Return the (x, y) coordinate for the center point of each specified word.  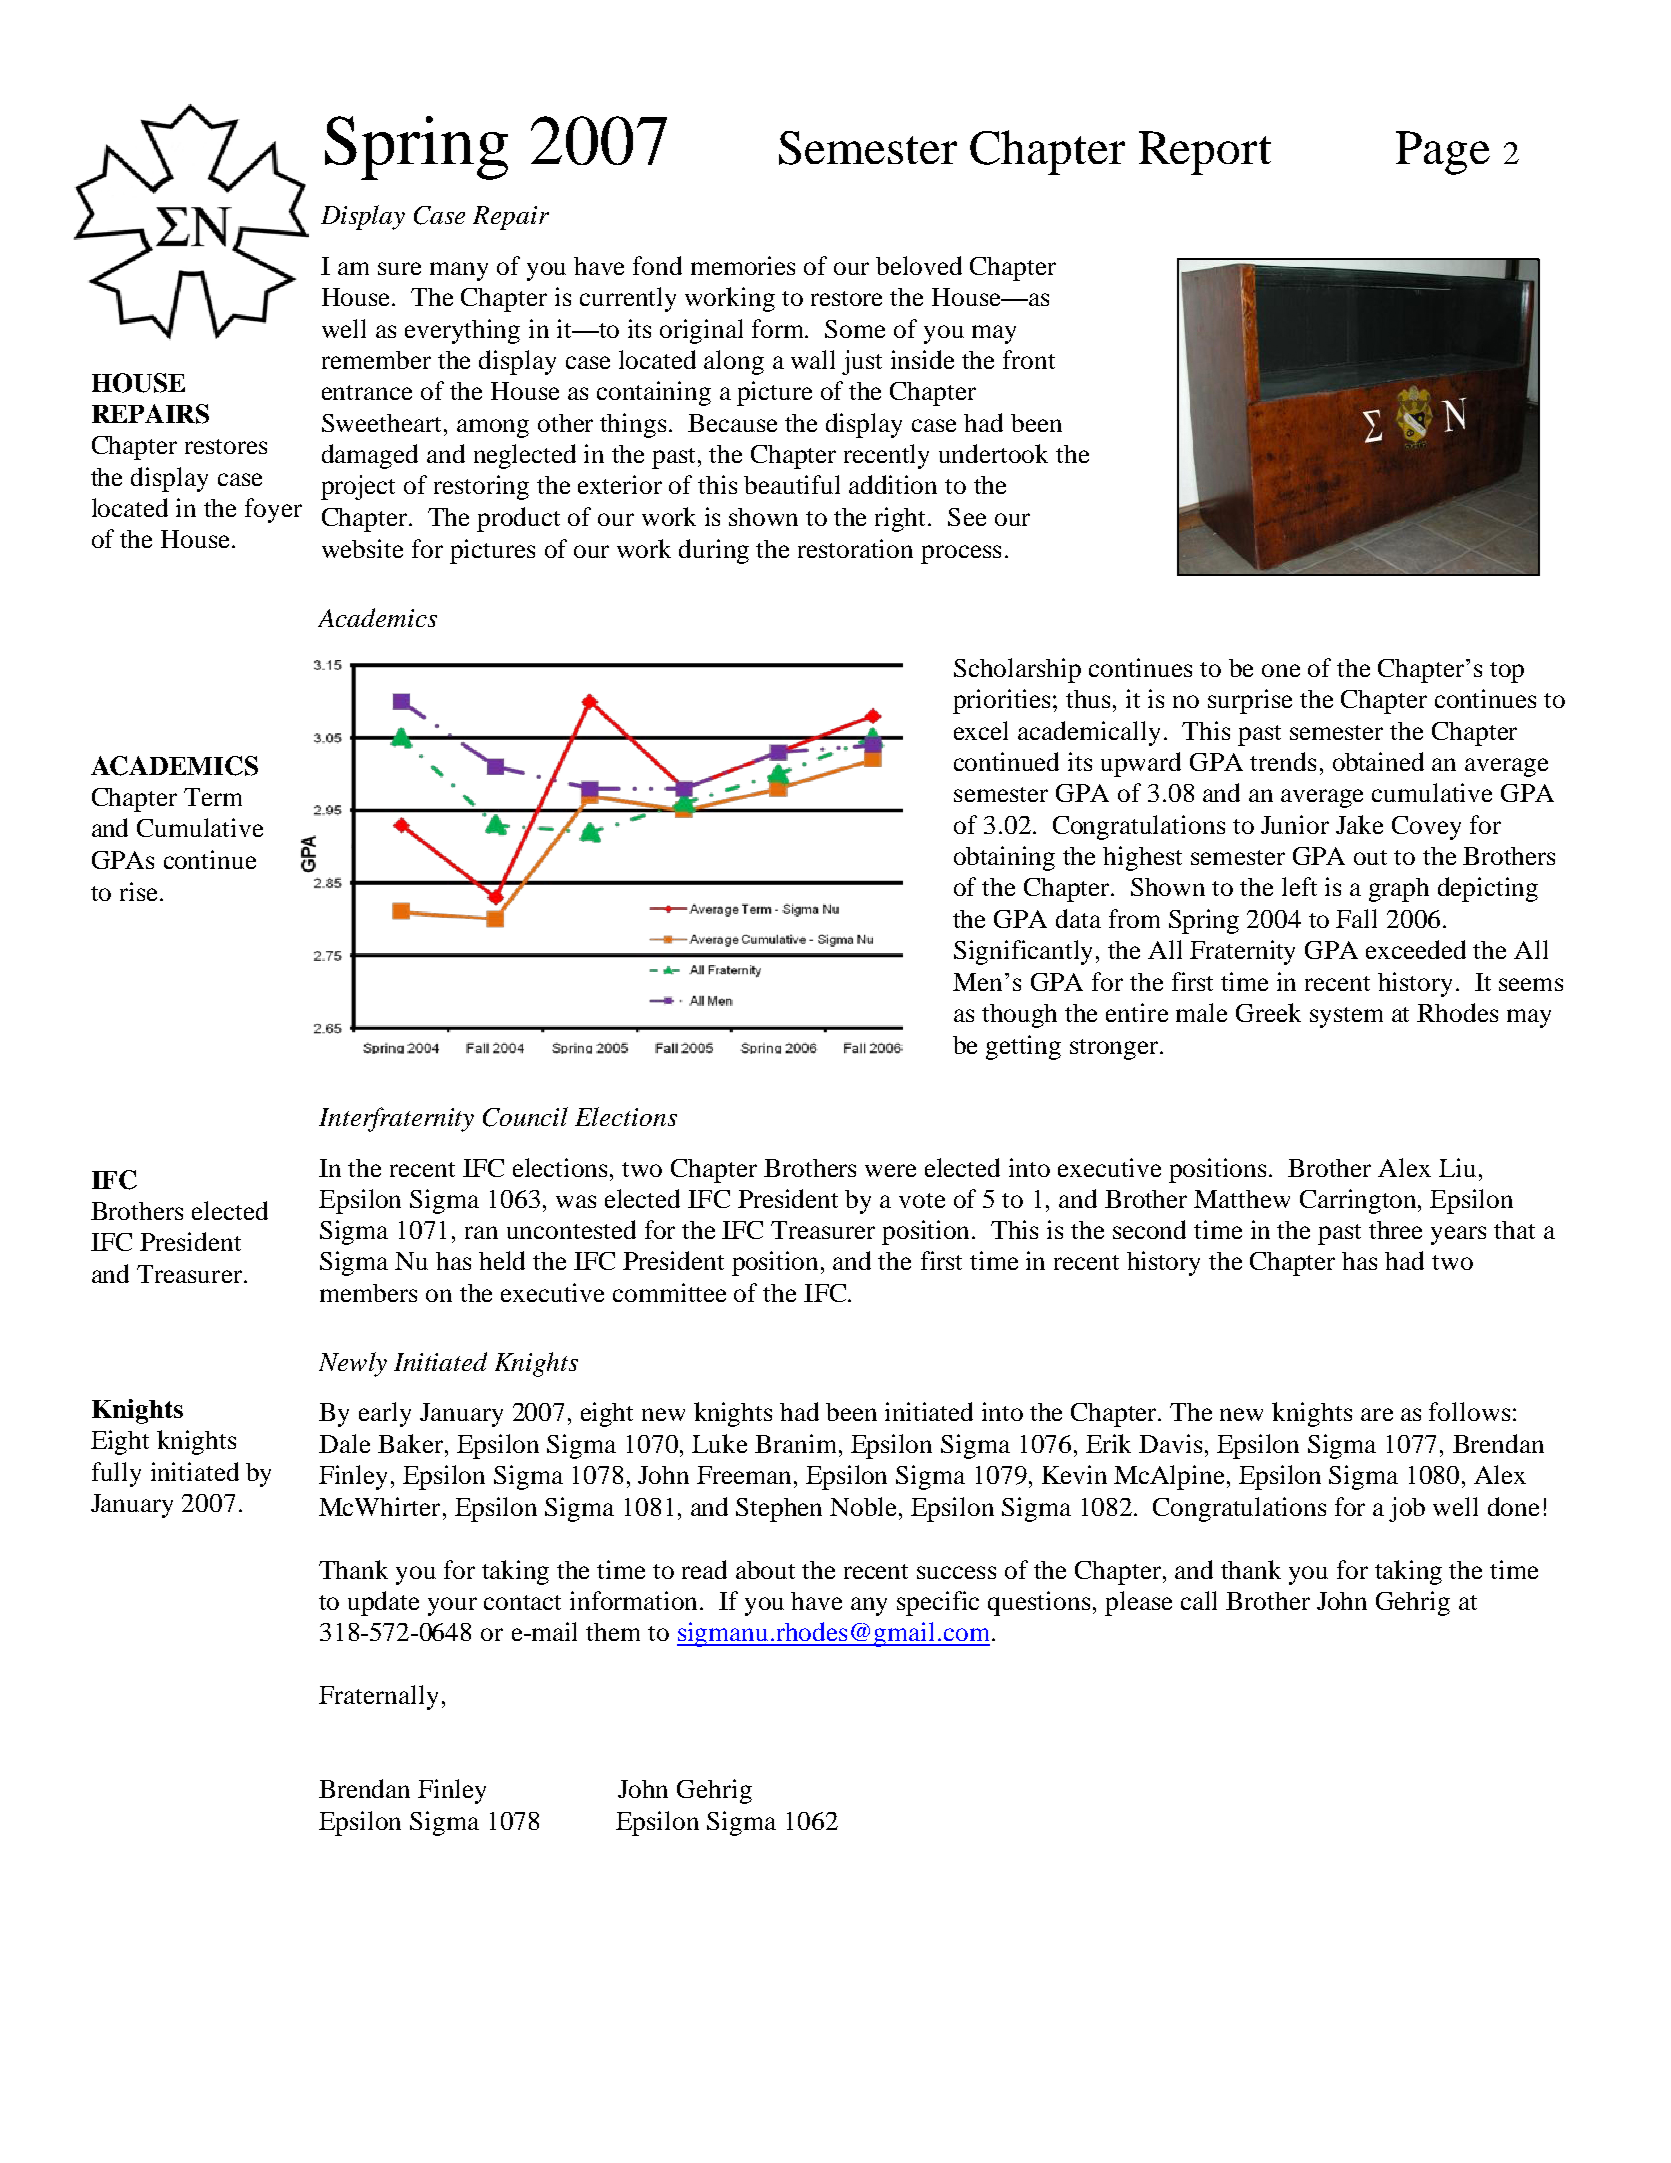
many (459, 271)
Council (525, 1117)
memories (743, 265)
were (890, 1170)
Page (1443, 153)
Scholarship (1017, 670)
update (383, 1603)
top (1507, 672)
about (765, 1570)
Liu (1457, 1167)
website (362, 548)
